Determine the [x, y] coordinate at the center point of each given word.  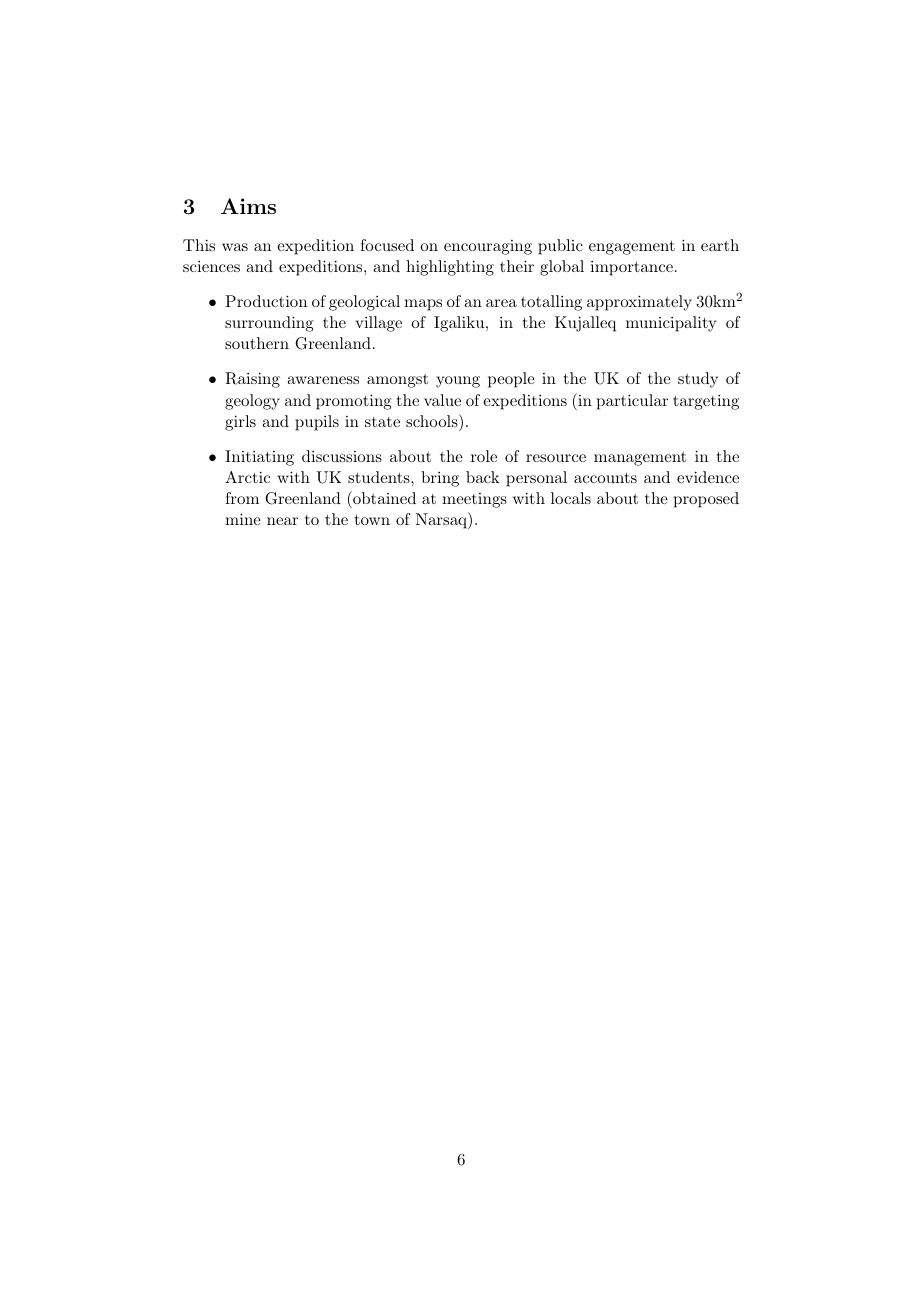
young [458, 382]
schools [433, 420]
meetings [474, 500]
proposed [706, 500]
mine [243, 519]
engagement [632, 248]
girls [240, 423]
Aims [248, 206]
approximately [639, 303]
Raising [252, 380]
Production [266, 301]
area [501, 303]
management [640, 459]
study [698, 380]
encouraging [488, 247]
